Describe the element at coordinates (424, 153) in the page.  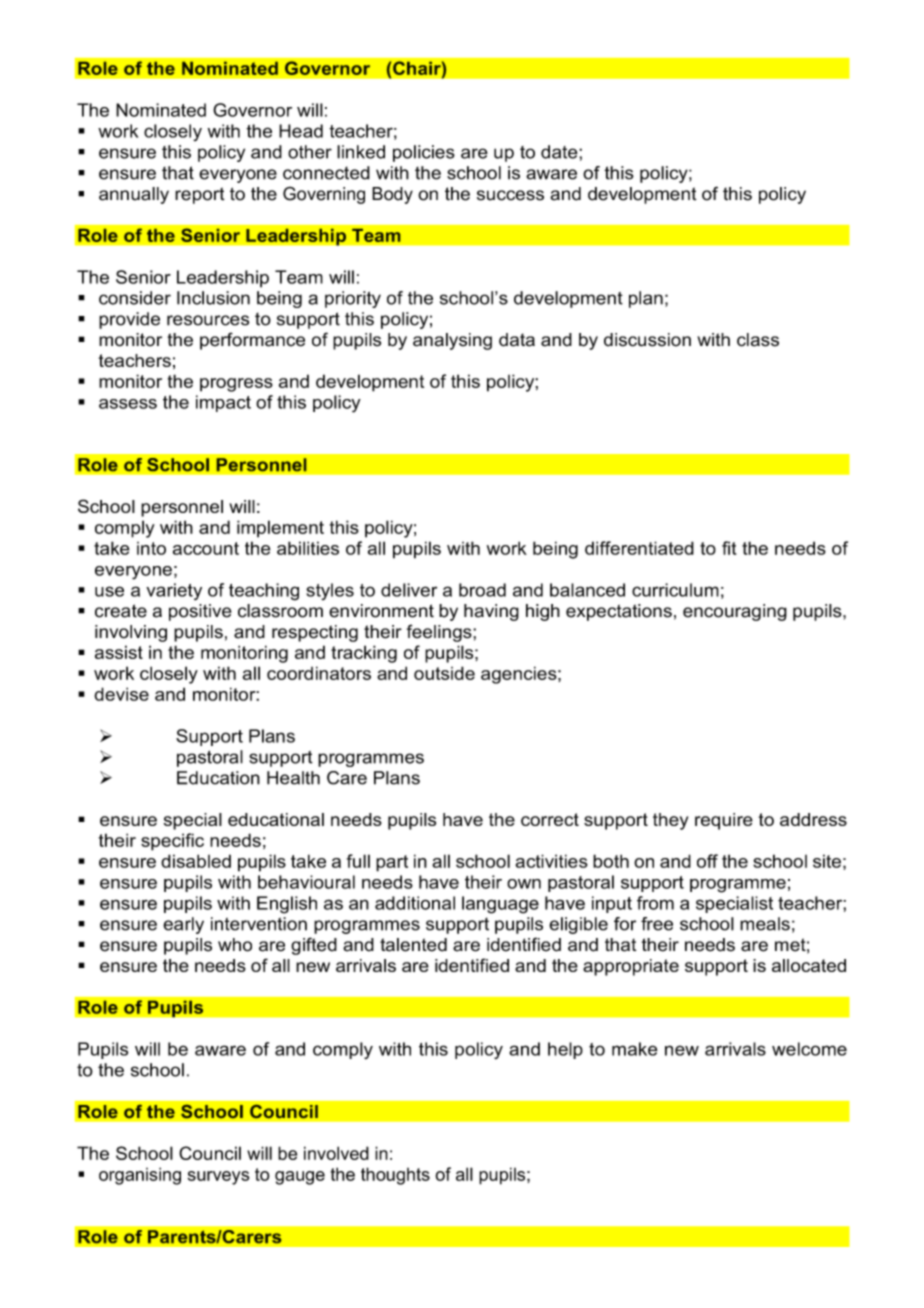
I see `policies` at that location.
